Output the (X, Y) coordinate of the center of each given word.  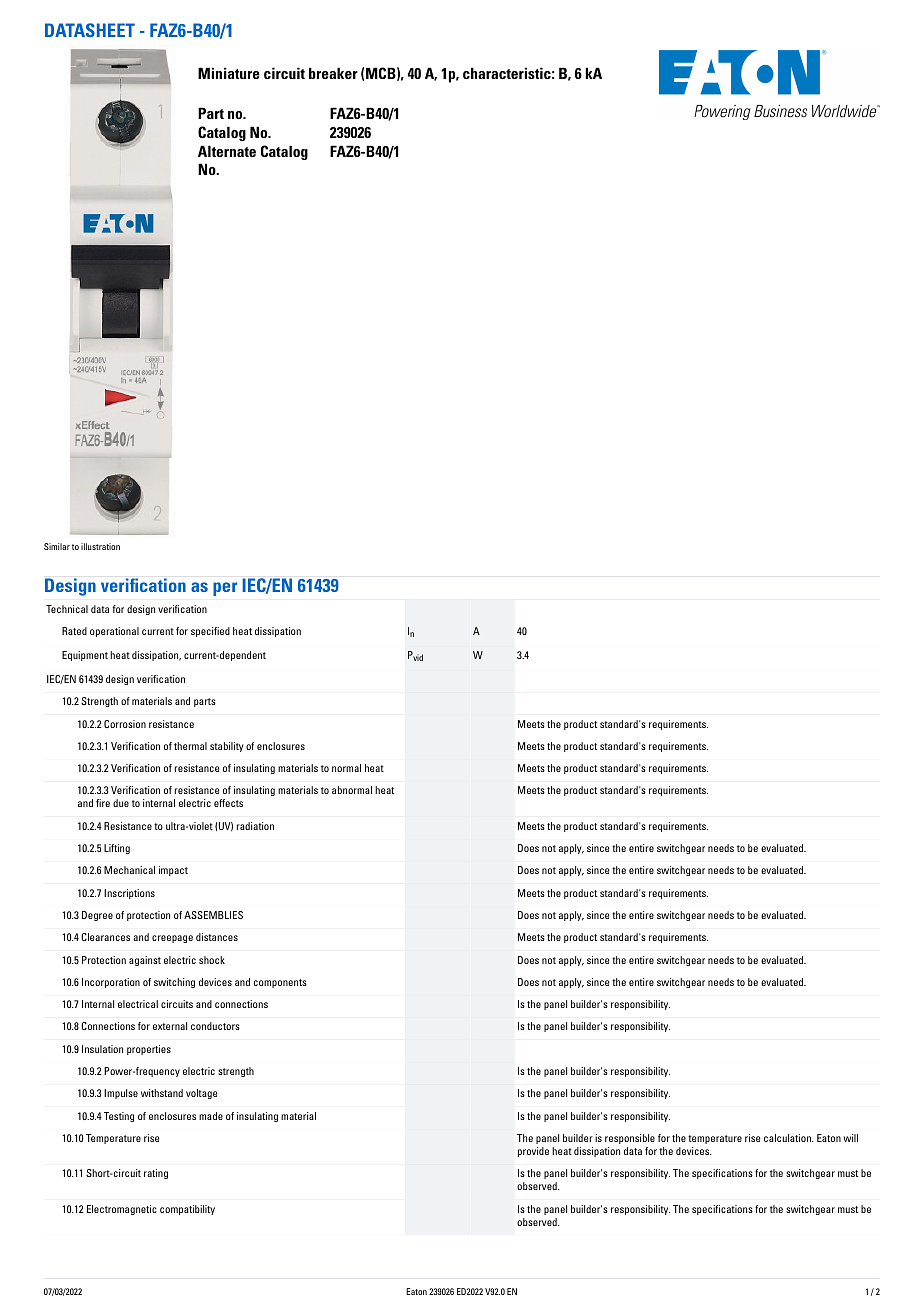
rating (156, 1174)
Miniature (229, 73)
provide (533, 1152)
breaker (333, 73)
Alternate (227, 151)
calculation (788, 1138)
